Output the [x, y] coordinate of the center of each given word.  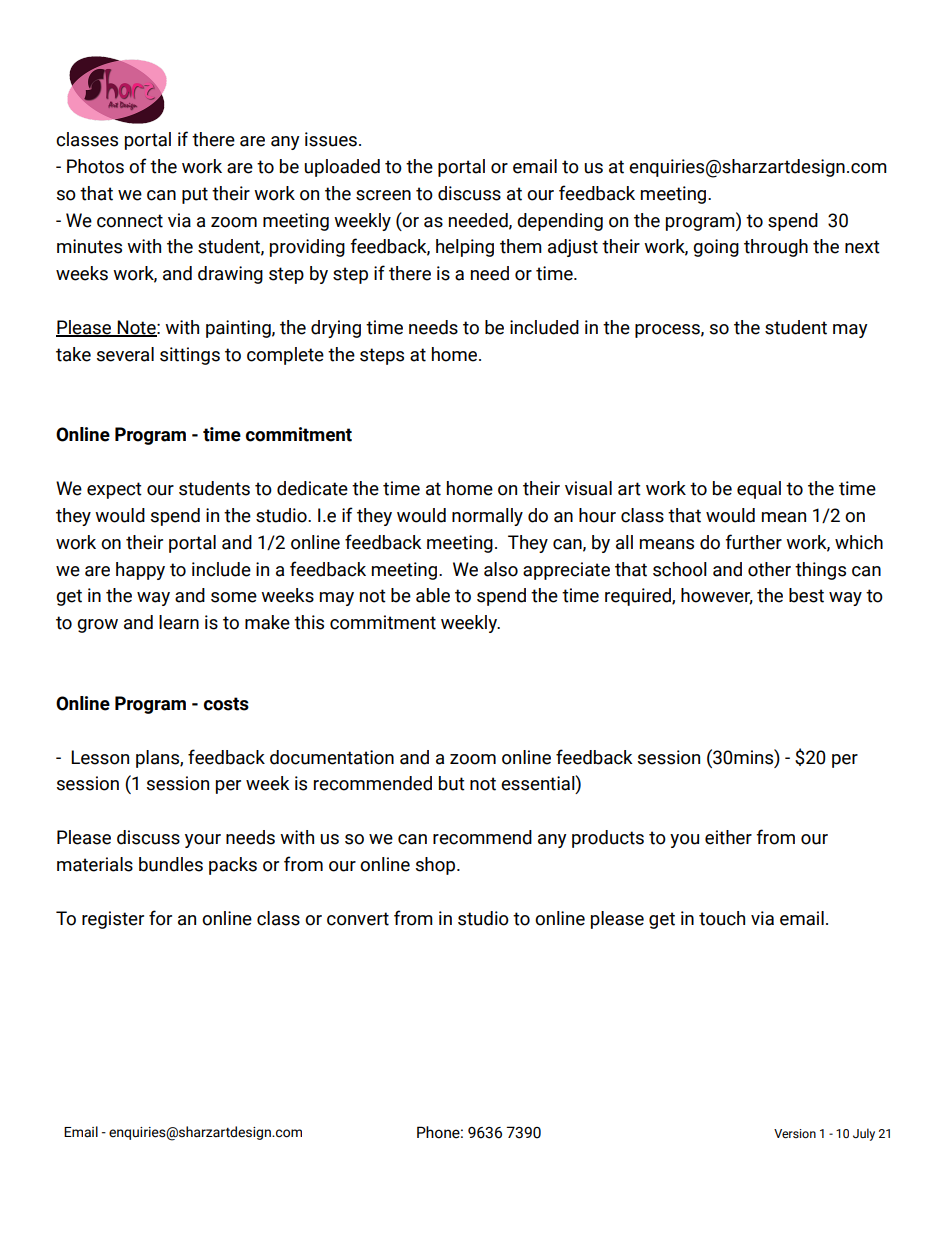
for [160, 918]
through [776, 248]
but [452, 783]
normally [487, 517]
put [195, 195]
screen [383, 195]
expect [114, 490]
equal [759, 490]
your [203, 841]
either [728, 837]
